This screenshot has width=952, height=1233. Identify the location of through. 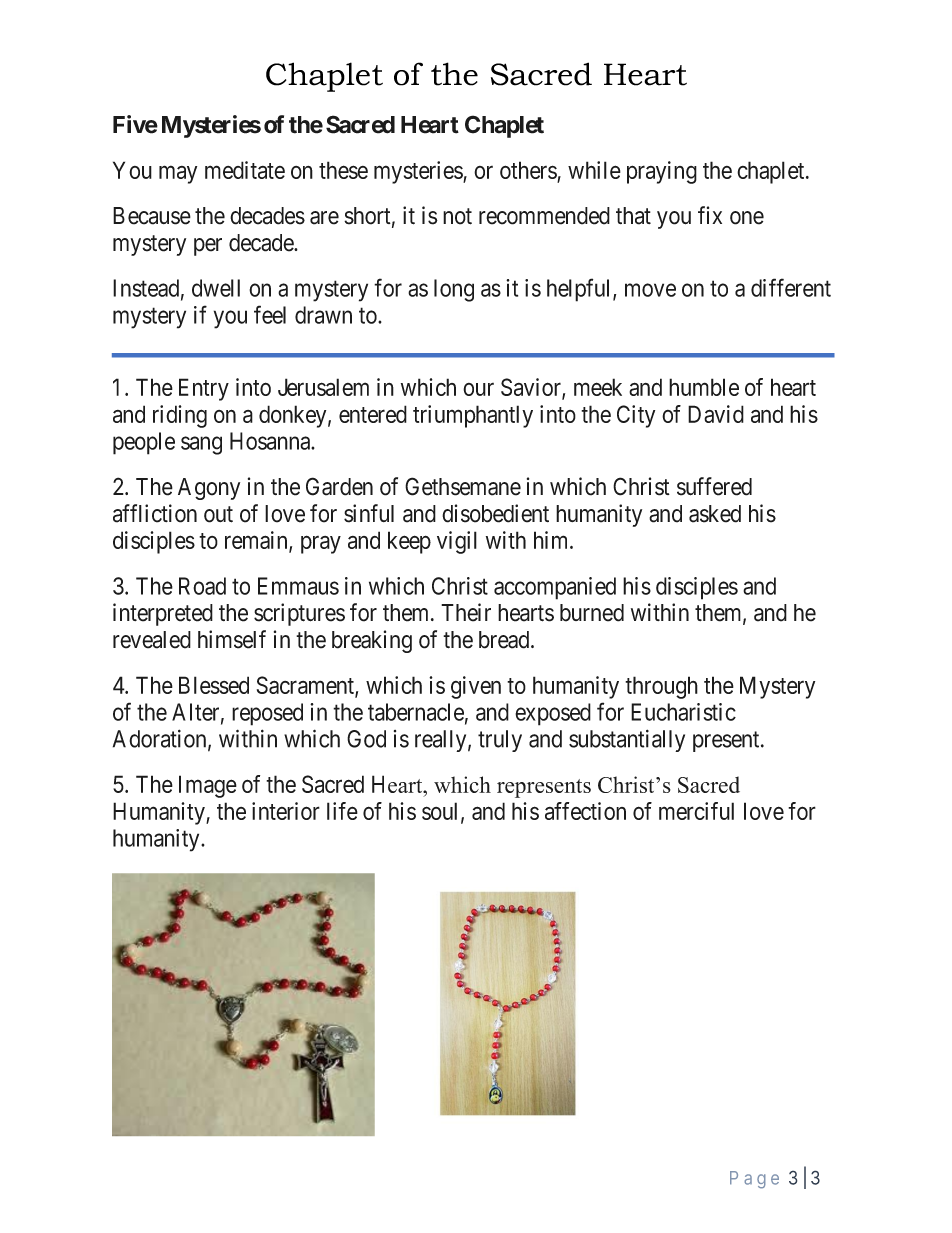
(661, 687).
